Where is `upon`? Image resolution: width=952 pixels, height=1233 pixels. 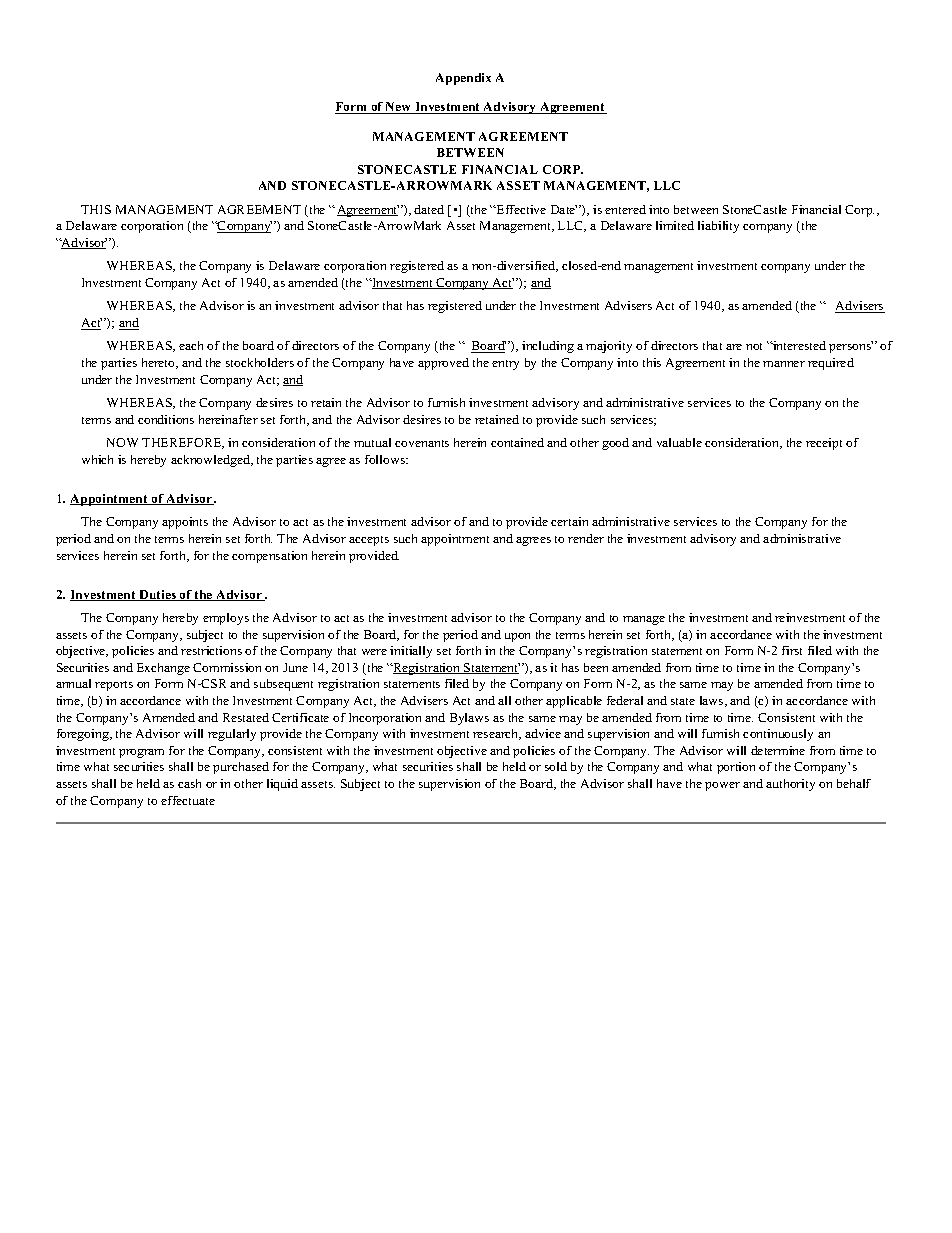 upon is located at coordinates (517, 637).
